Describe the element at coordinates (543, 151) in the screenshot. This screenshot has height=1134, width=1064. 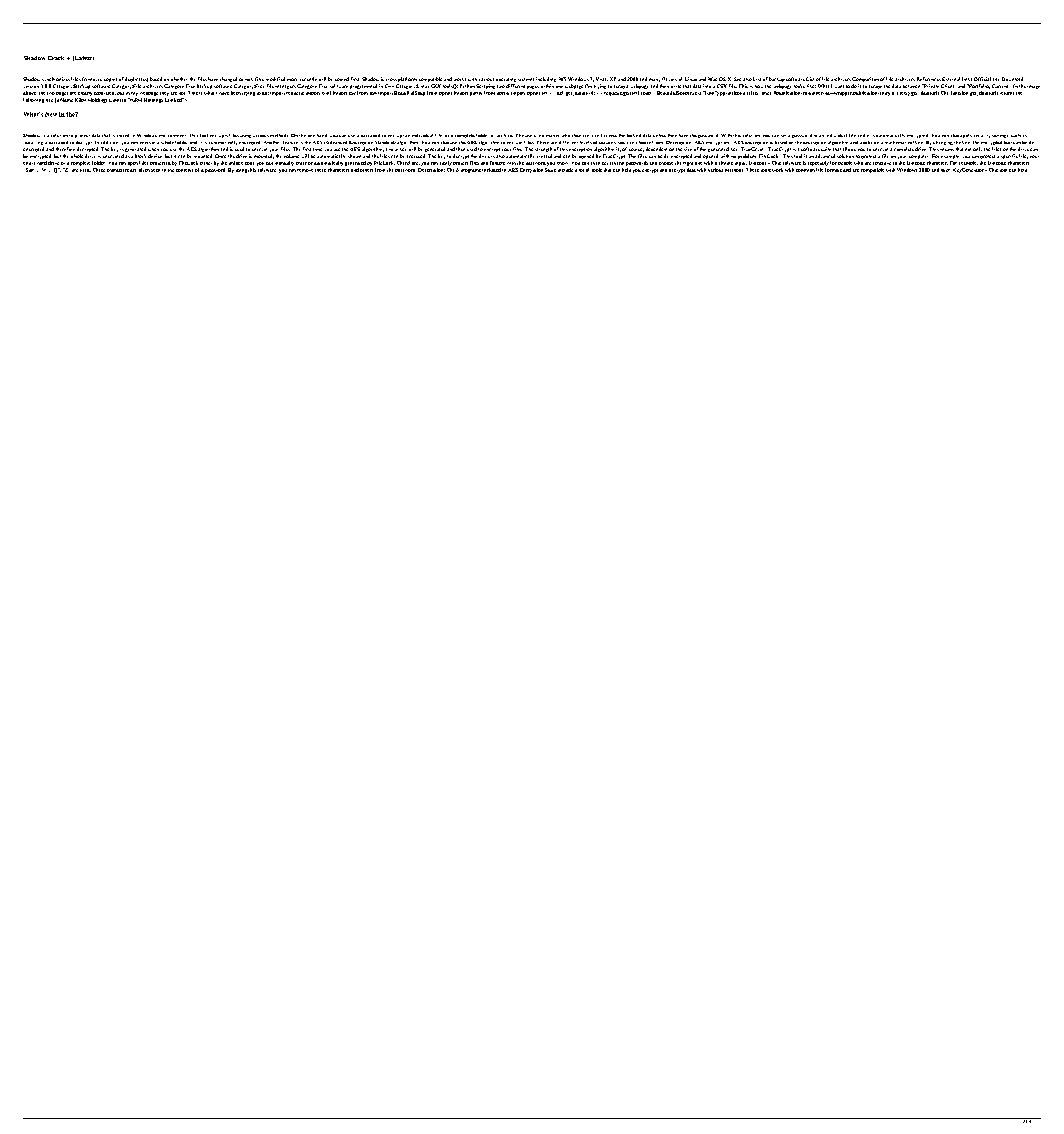
I see `strength` at that location.
